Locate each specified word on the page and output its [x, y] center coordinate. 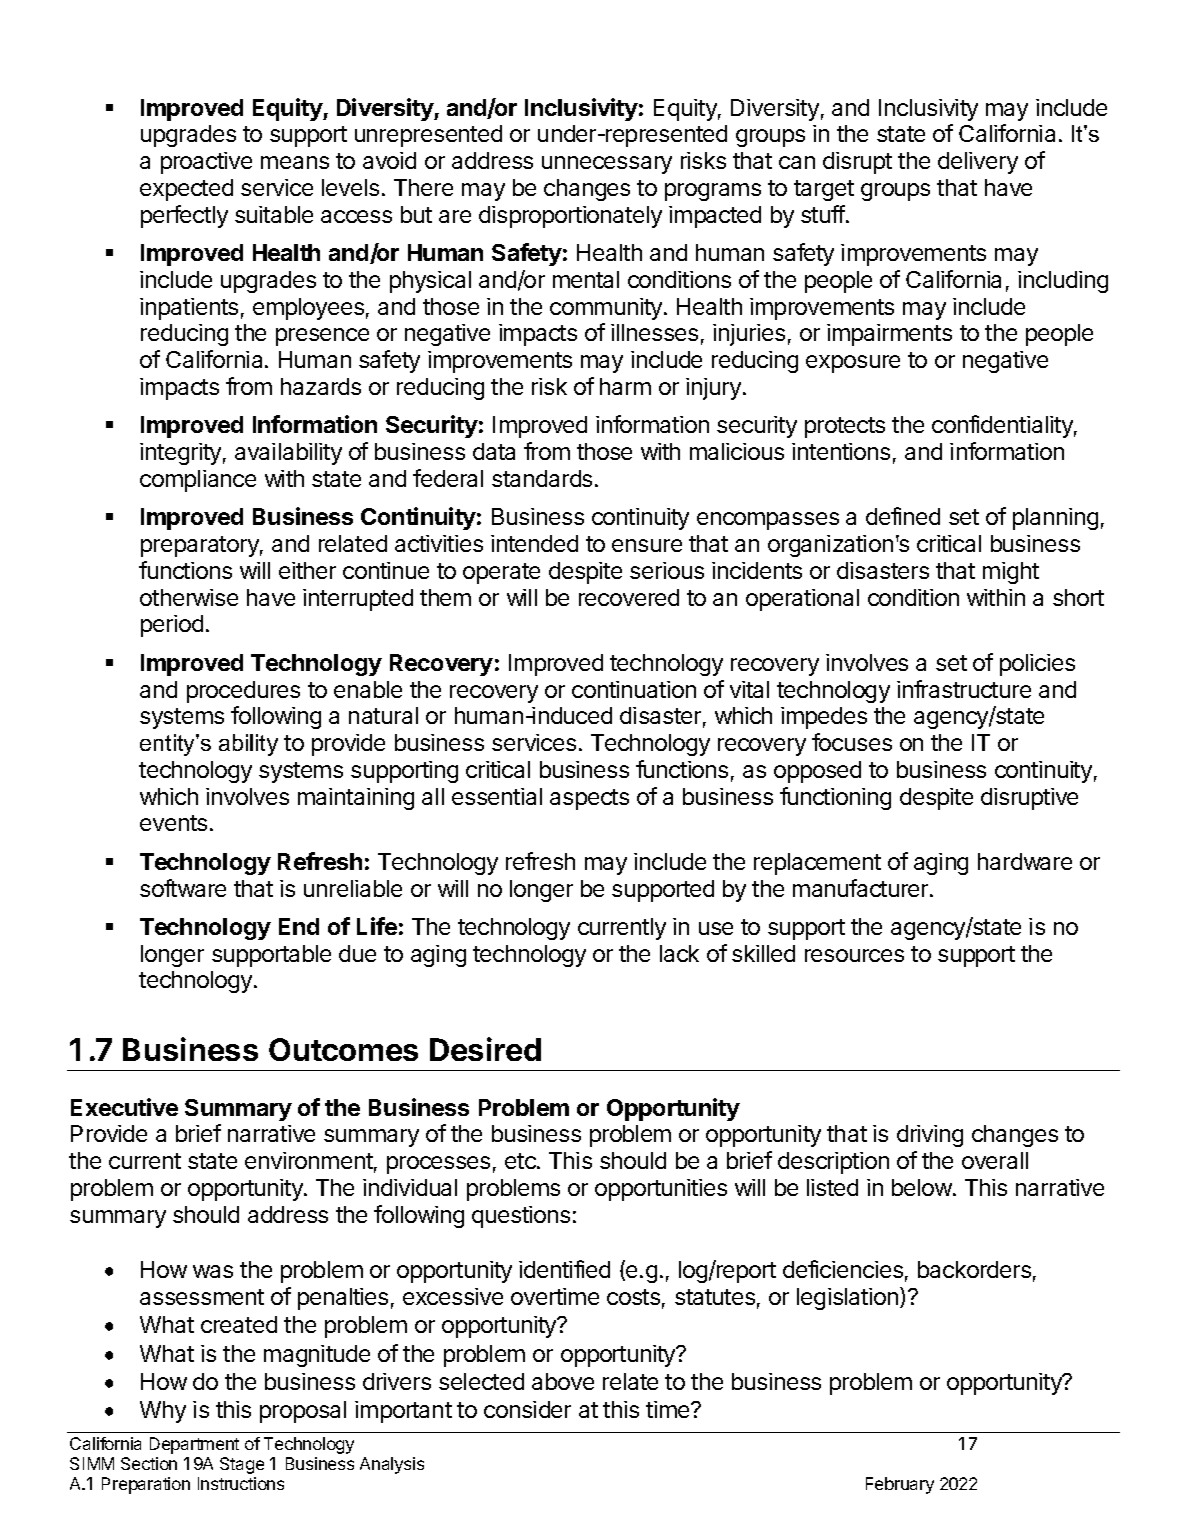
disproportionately [570, 217]
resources [854, 955]
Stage [242, 1465]
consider [527, 1409]
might [1011, 573]
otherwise [189, 597]
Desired [485, 1049]
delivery [978, 163]
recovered [629, 597]
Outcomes [343, 1049]
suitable [274, 214]
